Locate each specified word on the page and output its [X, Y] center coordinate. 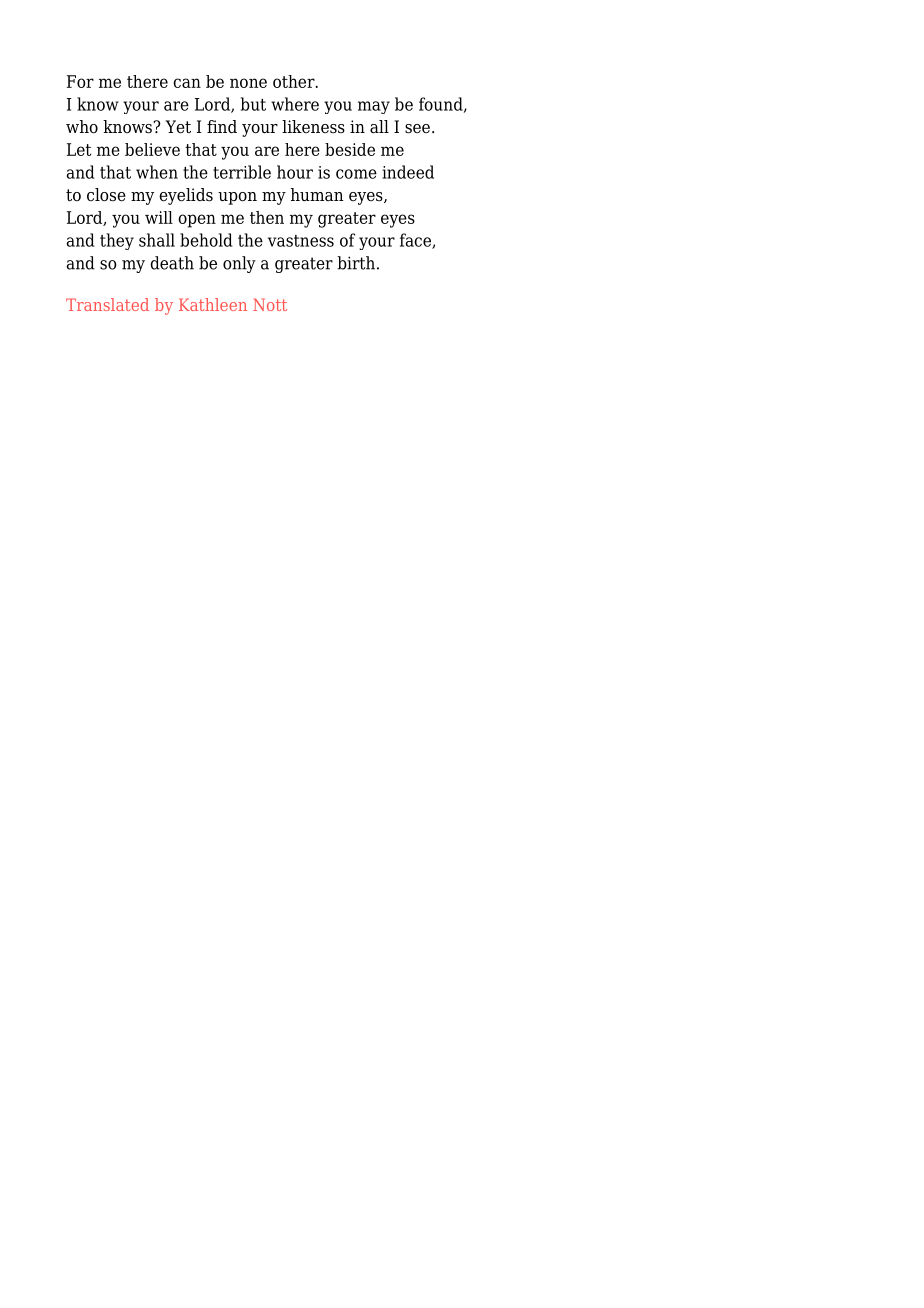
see [417, 129]
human [317, 195]
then [267, 217]
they [117, 241]
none [248, 83]
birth [356, 263]
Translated [107, 304]
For [80, 81]
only [239, 264]
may [374, 107]
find [222, 127]
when [157, 172]
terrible [242, 172]
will [159, 217]
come [356, 174]
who [82, 127]
